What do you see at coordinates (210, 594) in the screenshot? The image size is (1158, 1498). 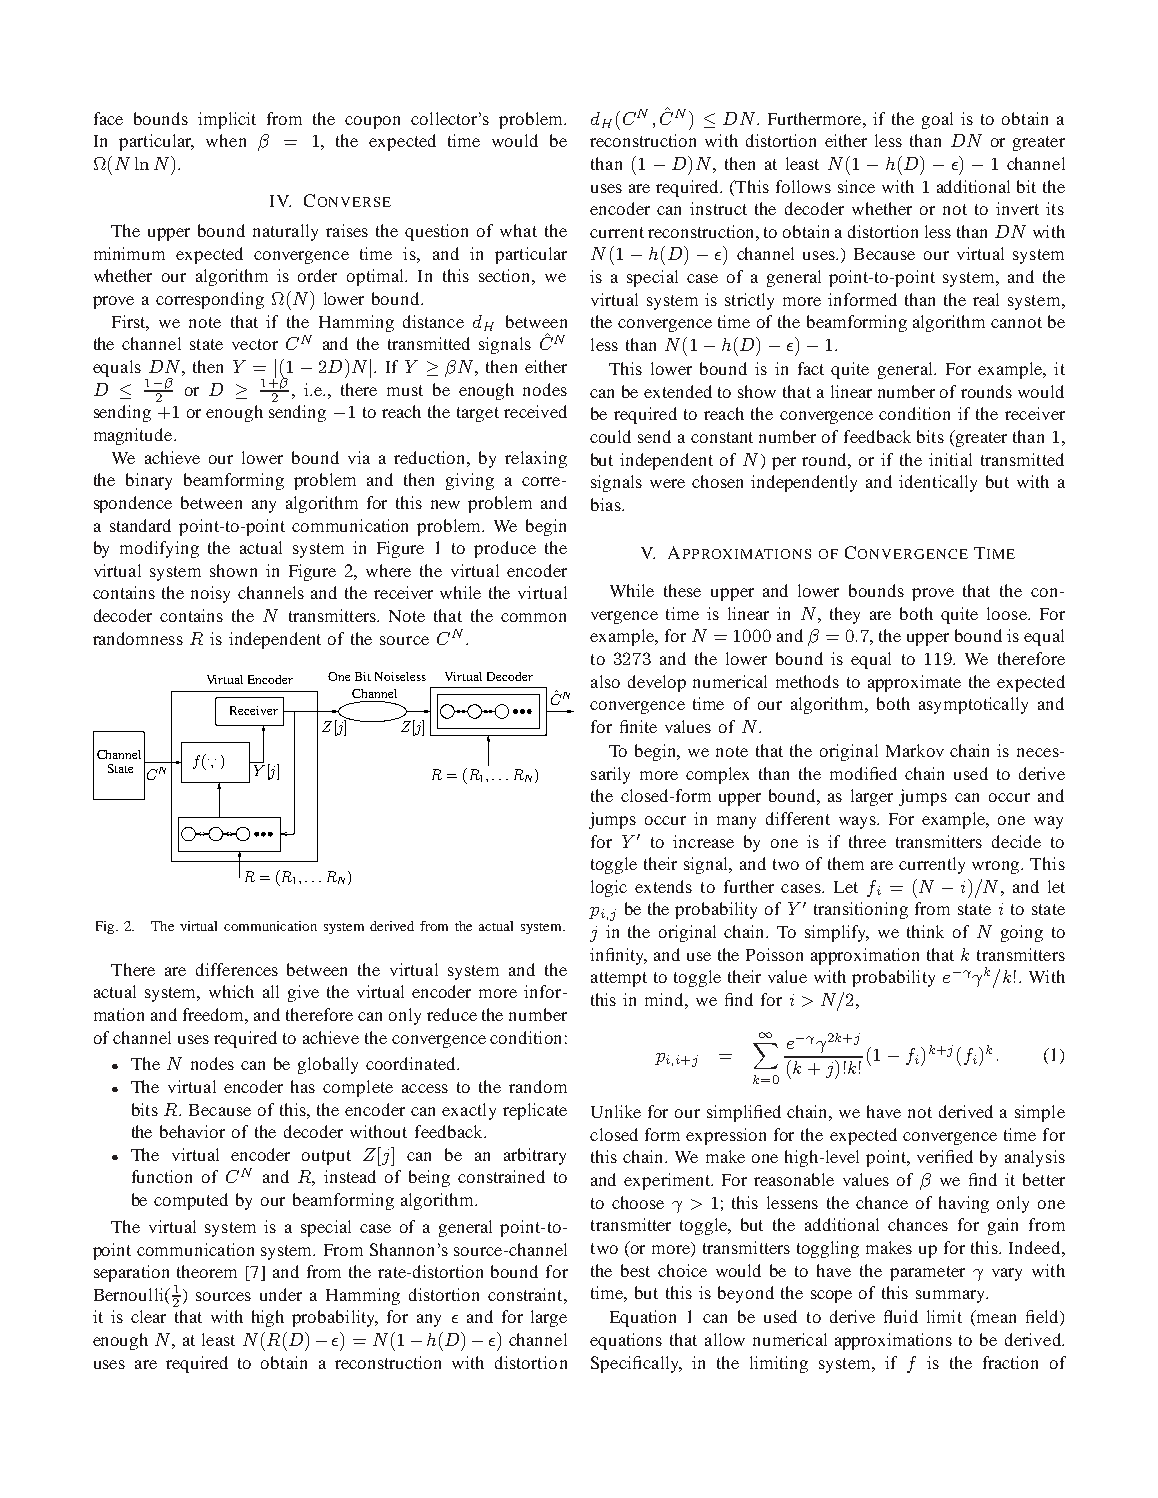 I see `noisy` at bounding box center [210, 594].
